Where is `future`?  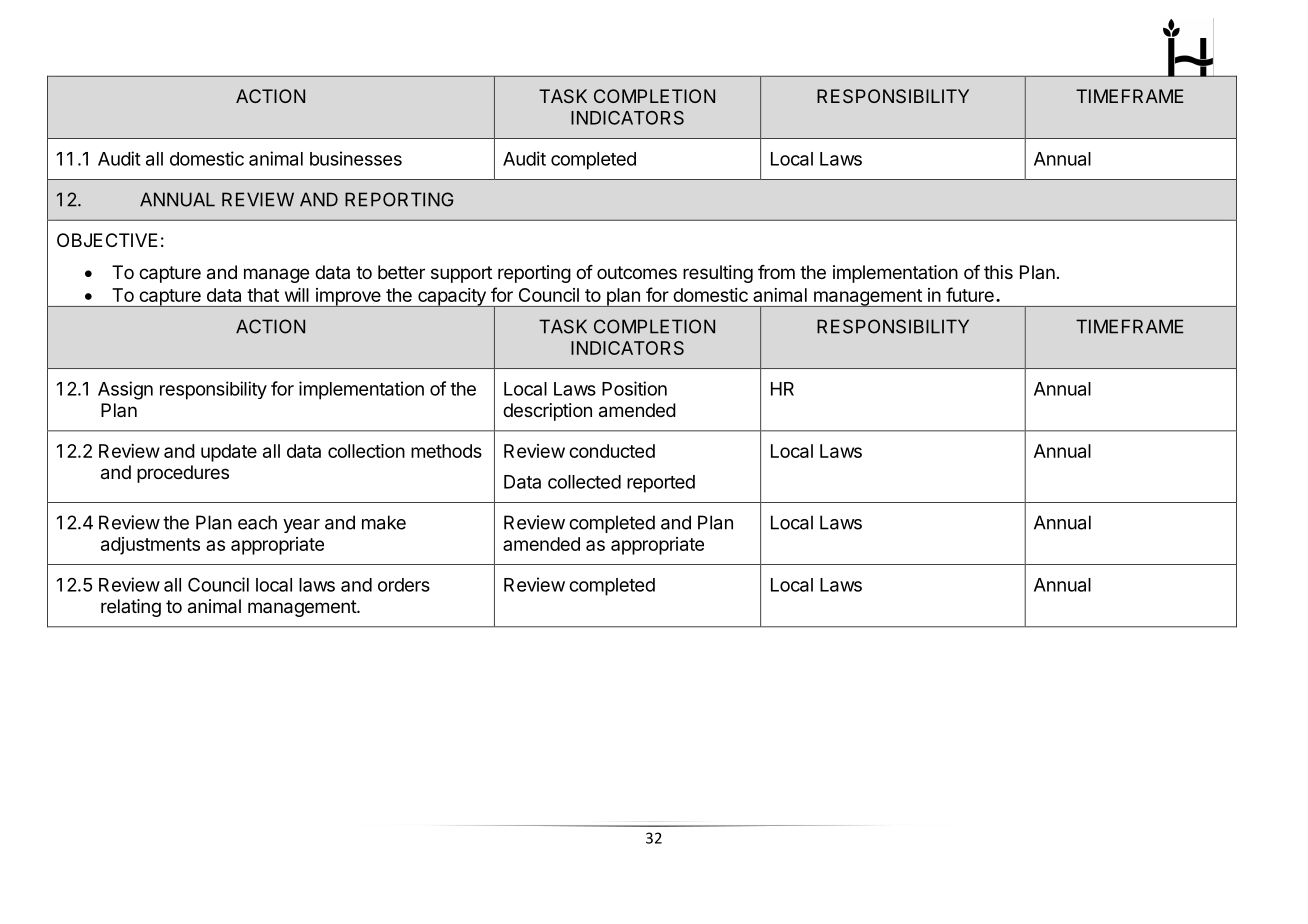
future is located at coordinates (970, 294).
